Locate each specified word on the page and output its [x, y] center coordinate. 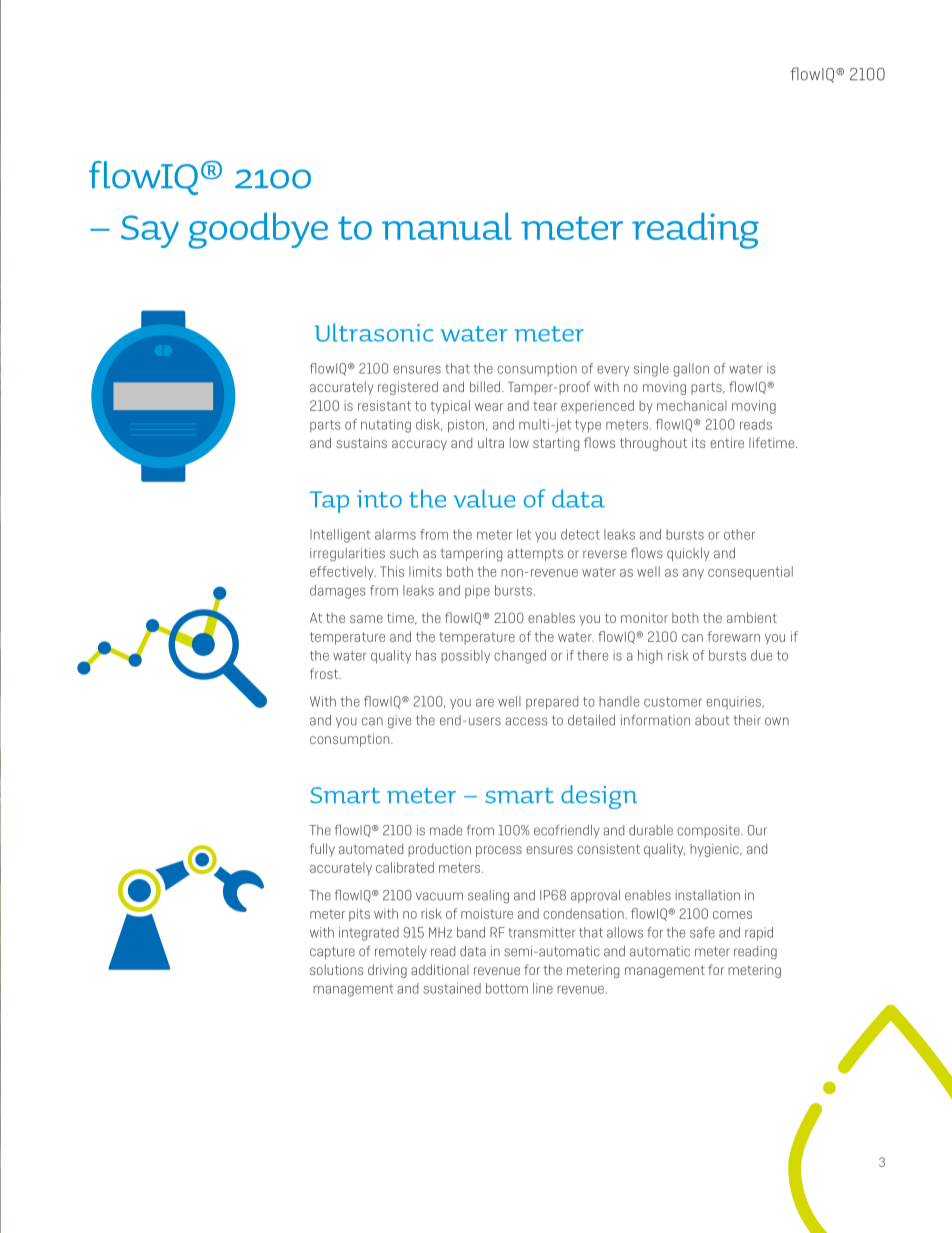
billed [486, 386]
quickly [688, 554]
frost [325, 673]
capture [332, 952]
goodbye [258, 230]
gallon [691, 370]
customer [673, 702]
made [446, 830]
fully [322, 850]
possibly [465, 656]
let [524, 534]
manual [447, 226]
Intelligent [340, 536]
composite [709, 831]
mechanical [692, 405]
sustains [361, 443]
